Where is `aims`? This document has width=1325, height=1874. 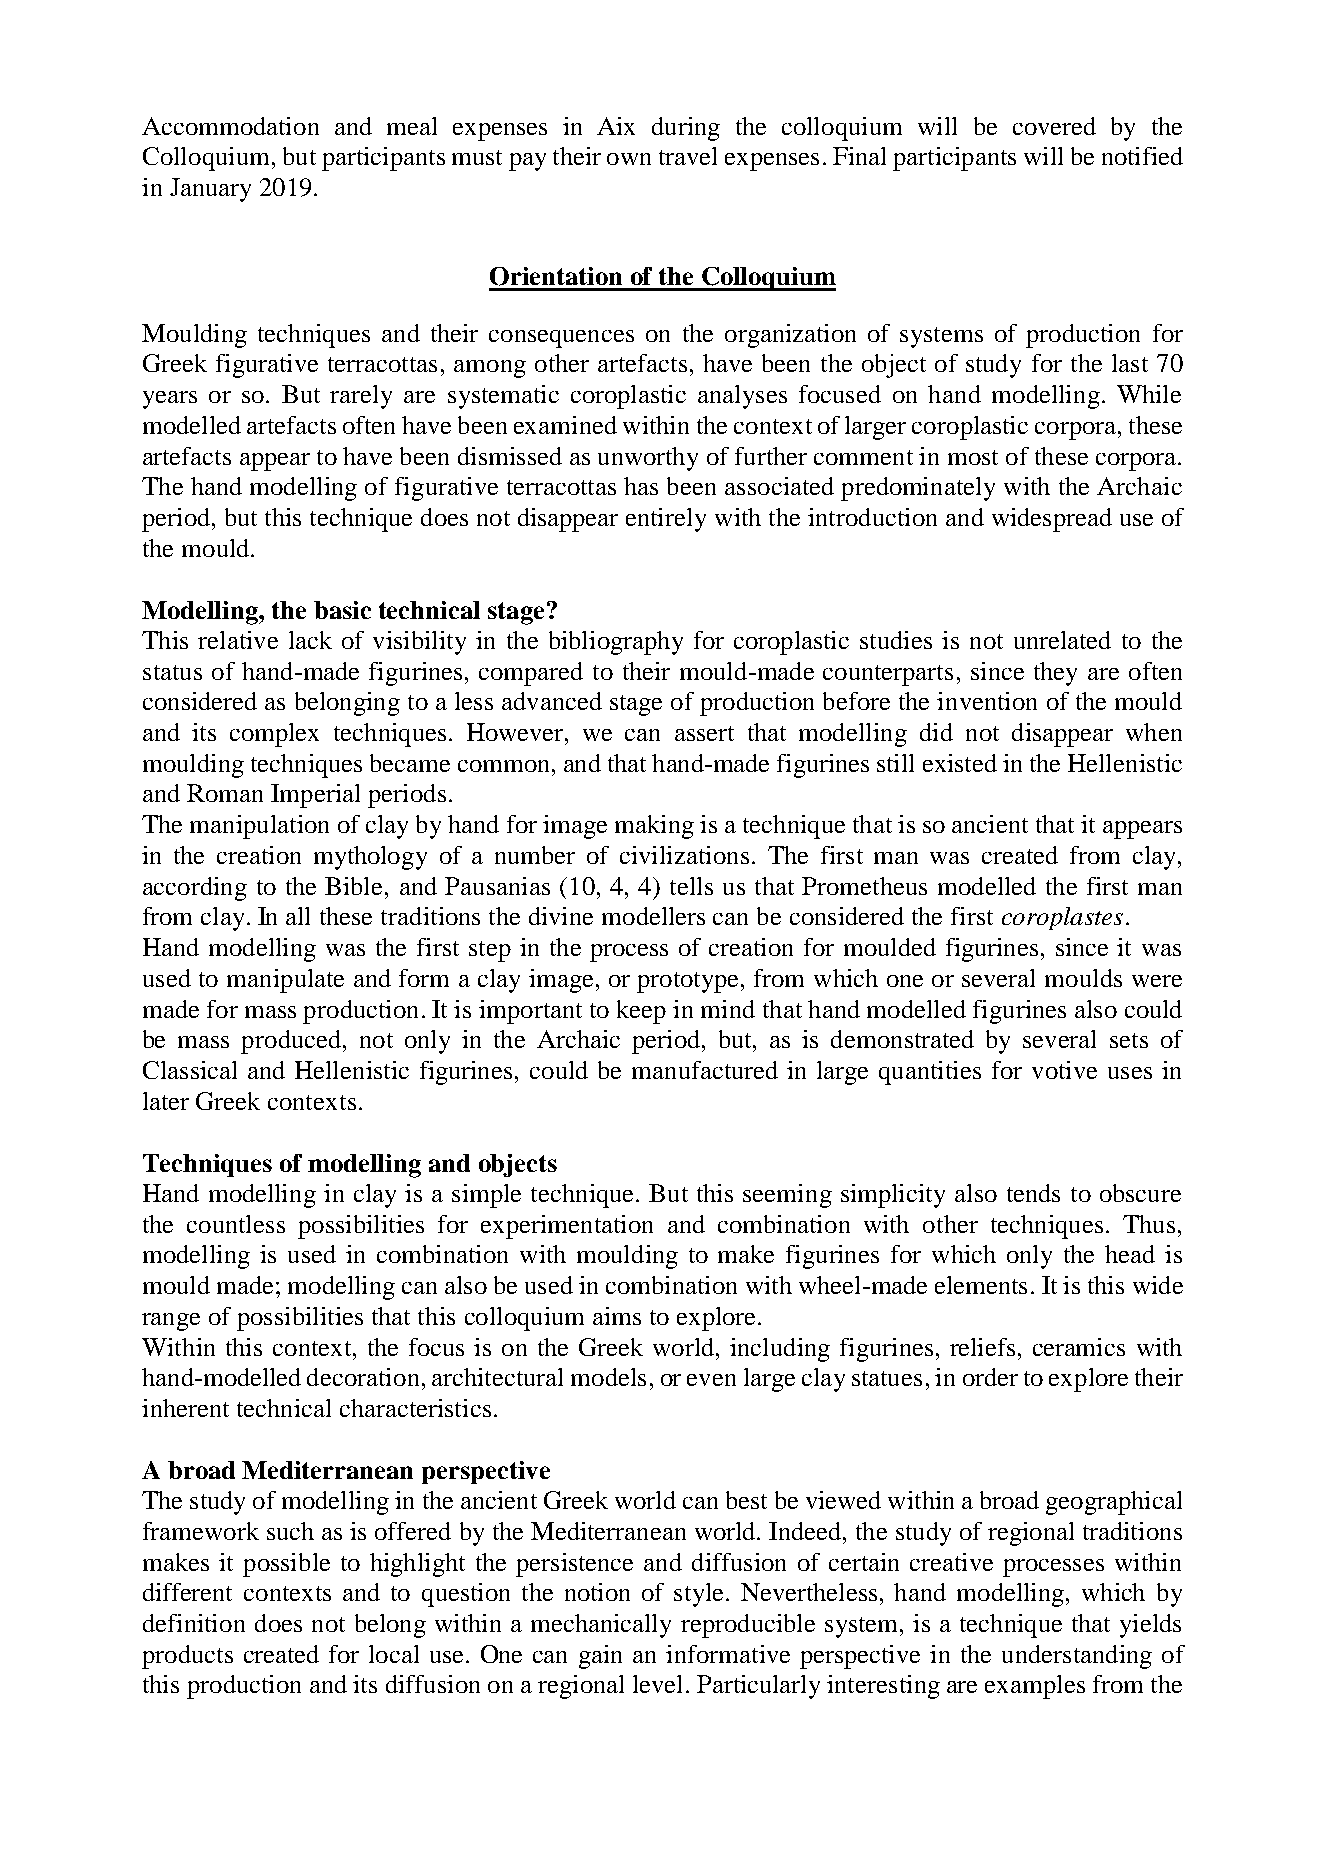
aims is located at coordinates (617, 1316).
